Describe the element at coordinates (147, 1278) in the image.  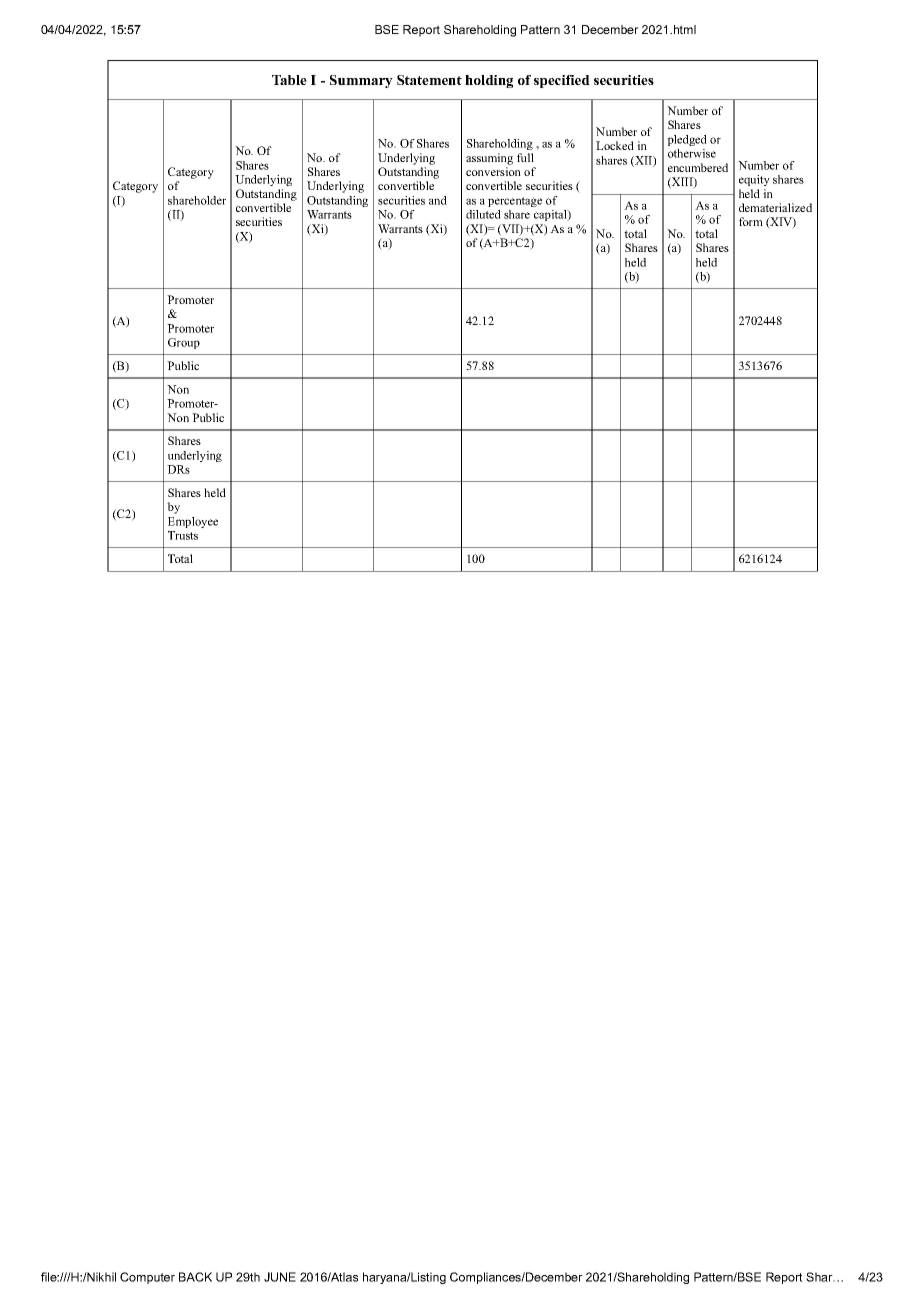
I see `Computer` at that location.
